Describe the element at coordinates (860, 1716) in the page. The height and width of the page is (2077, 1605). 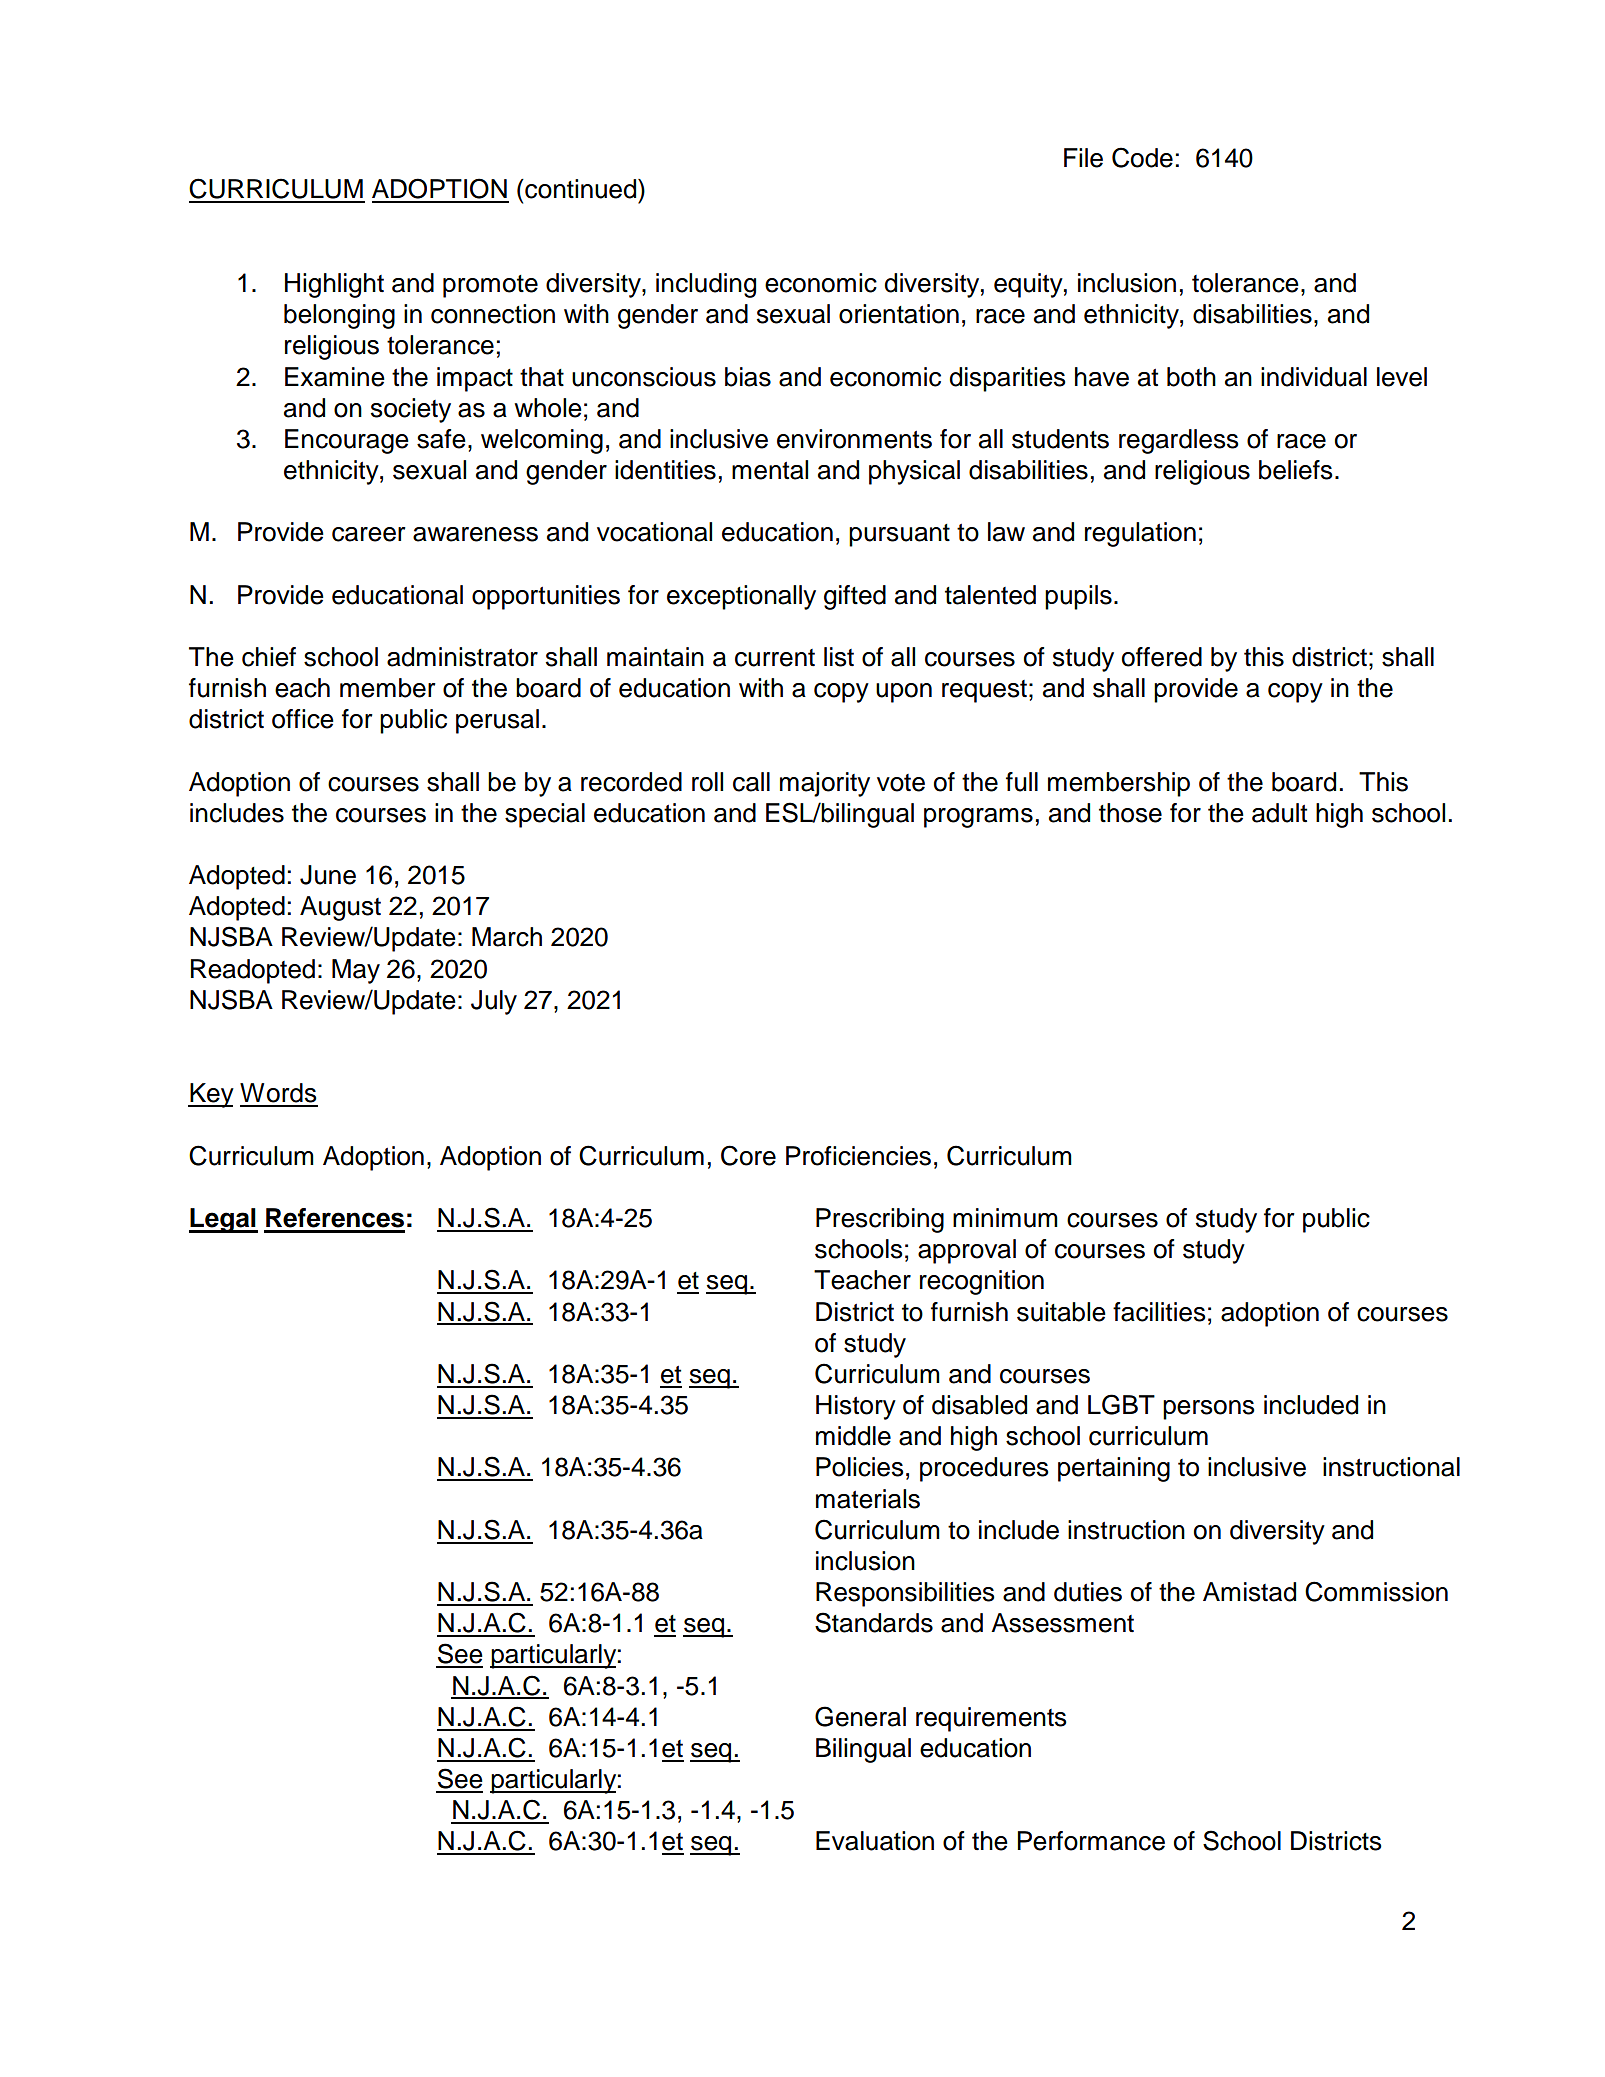
I see `General` at that location.
